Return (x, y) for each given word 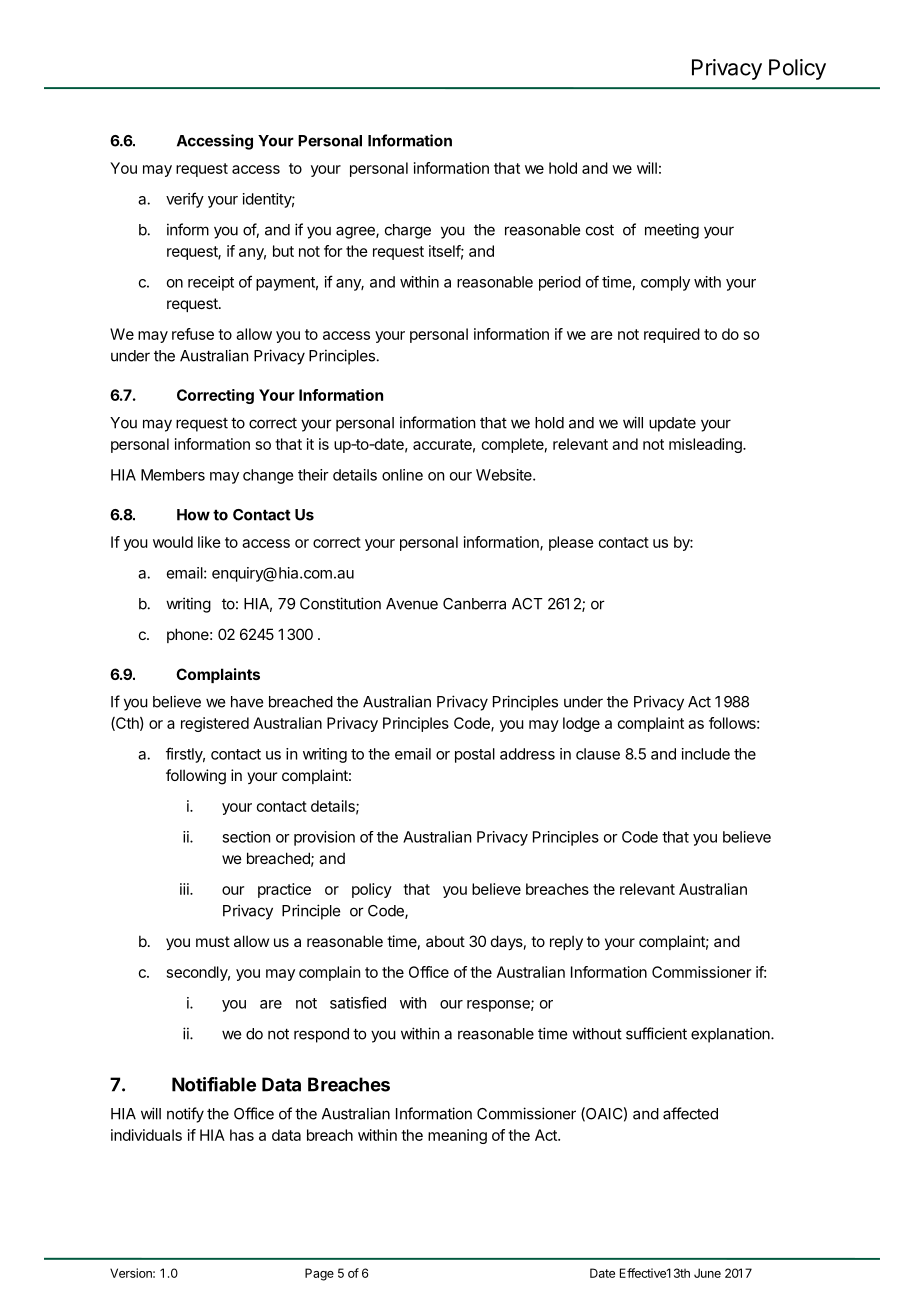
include (706, 754)
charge (408, 231)
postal (475, 755)
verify (185, 200)
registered (215, 724)
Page (319, 1274)
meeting (672, 231)
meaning (457, 1136)
